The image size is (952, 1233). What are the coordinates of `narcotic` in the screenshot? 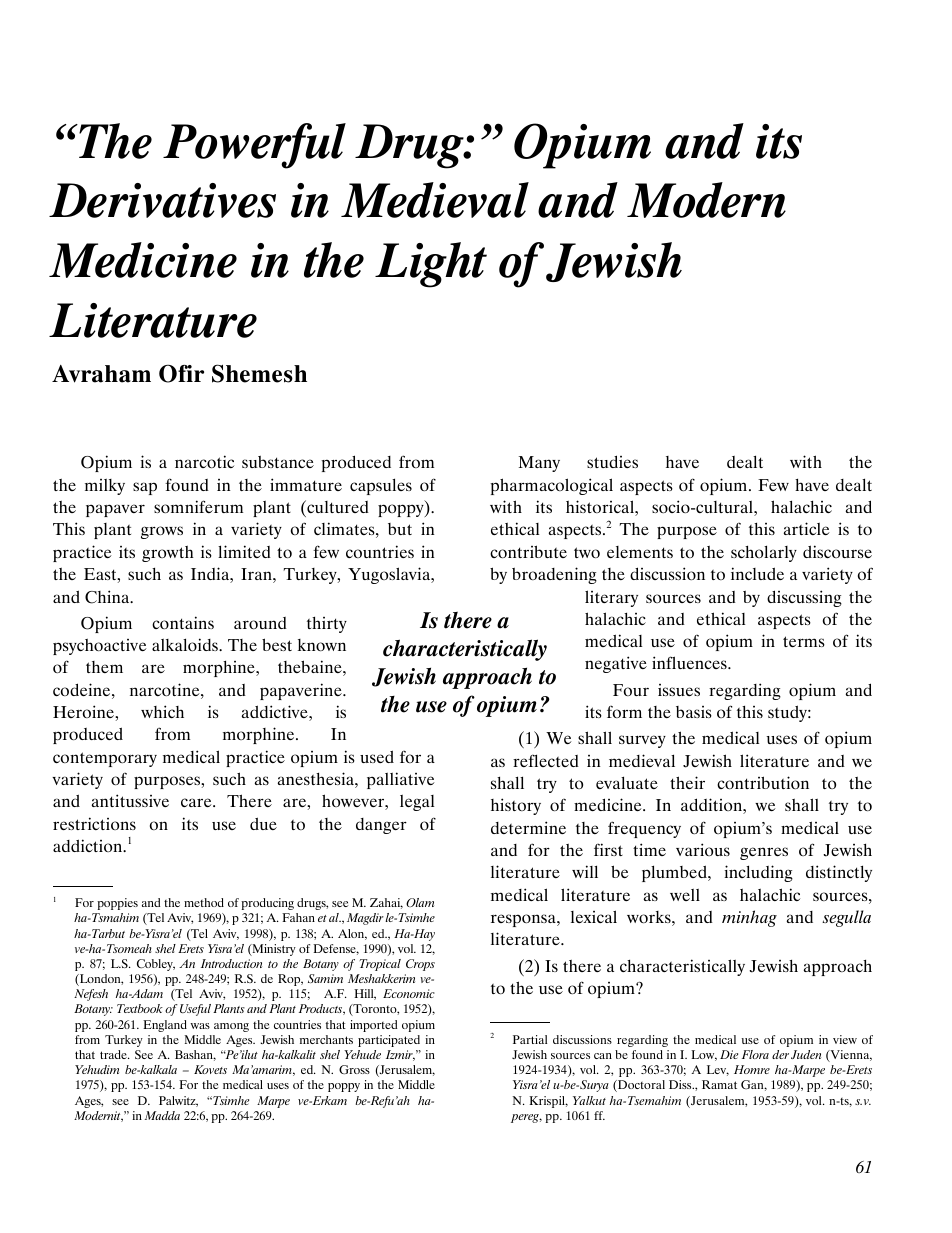 It's located at (204, 461).
